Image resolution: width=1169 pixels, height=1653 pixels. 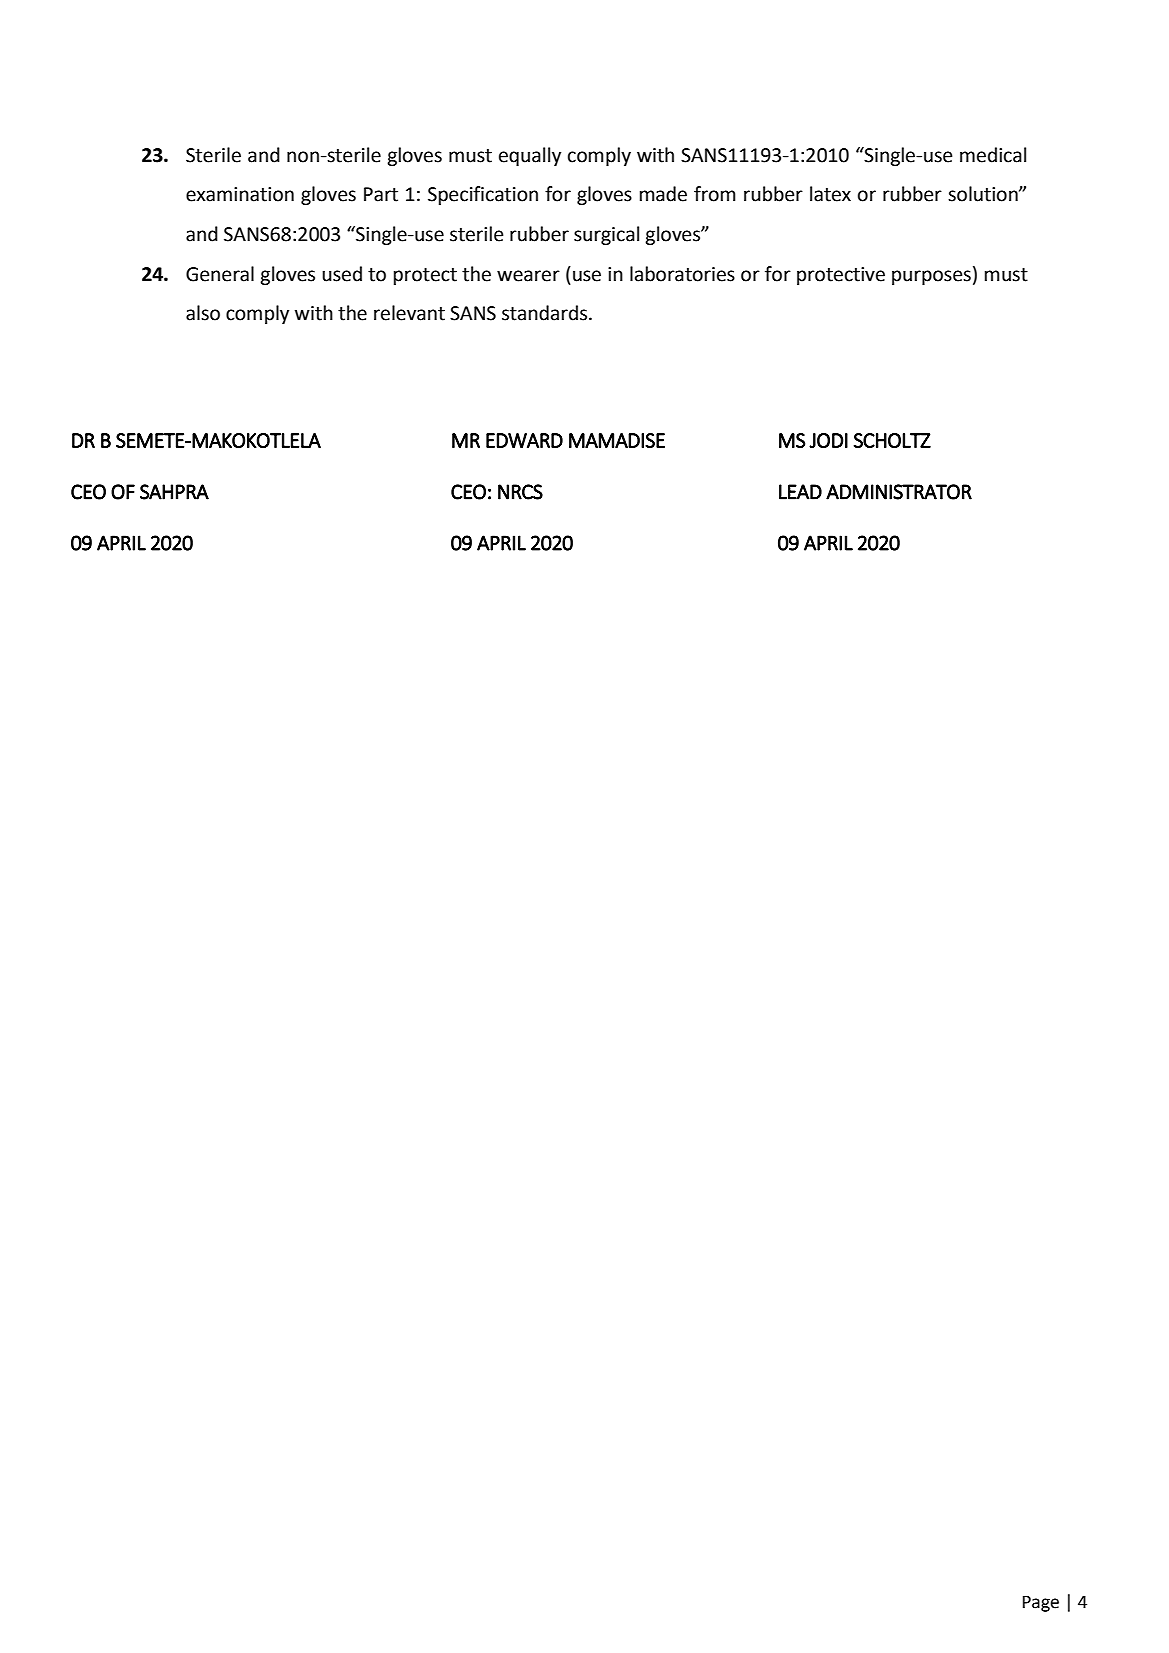 What do you see at coordinates (800, 492) in the page?
I see `LEAD` at bounding box center [800, 492].
